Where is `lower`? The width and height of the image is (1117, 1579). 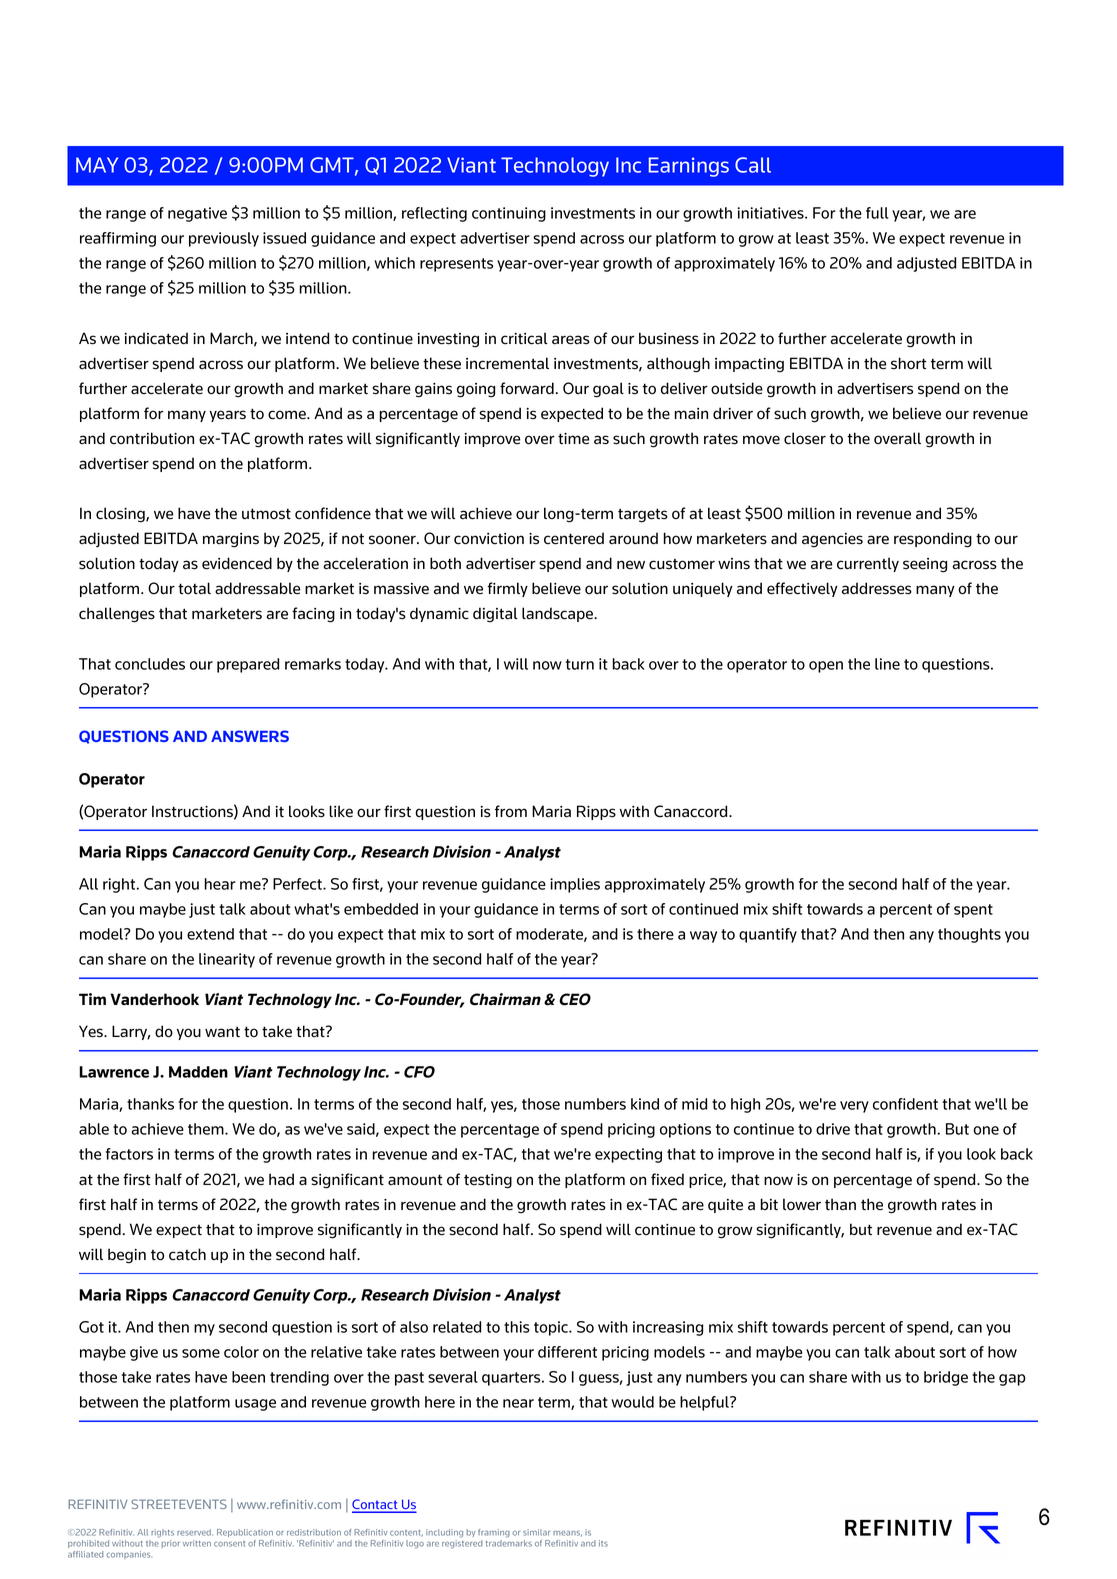
lower is located at coordinates (802, 1204).
